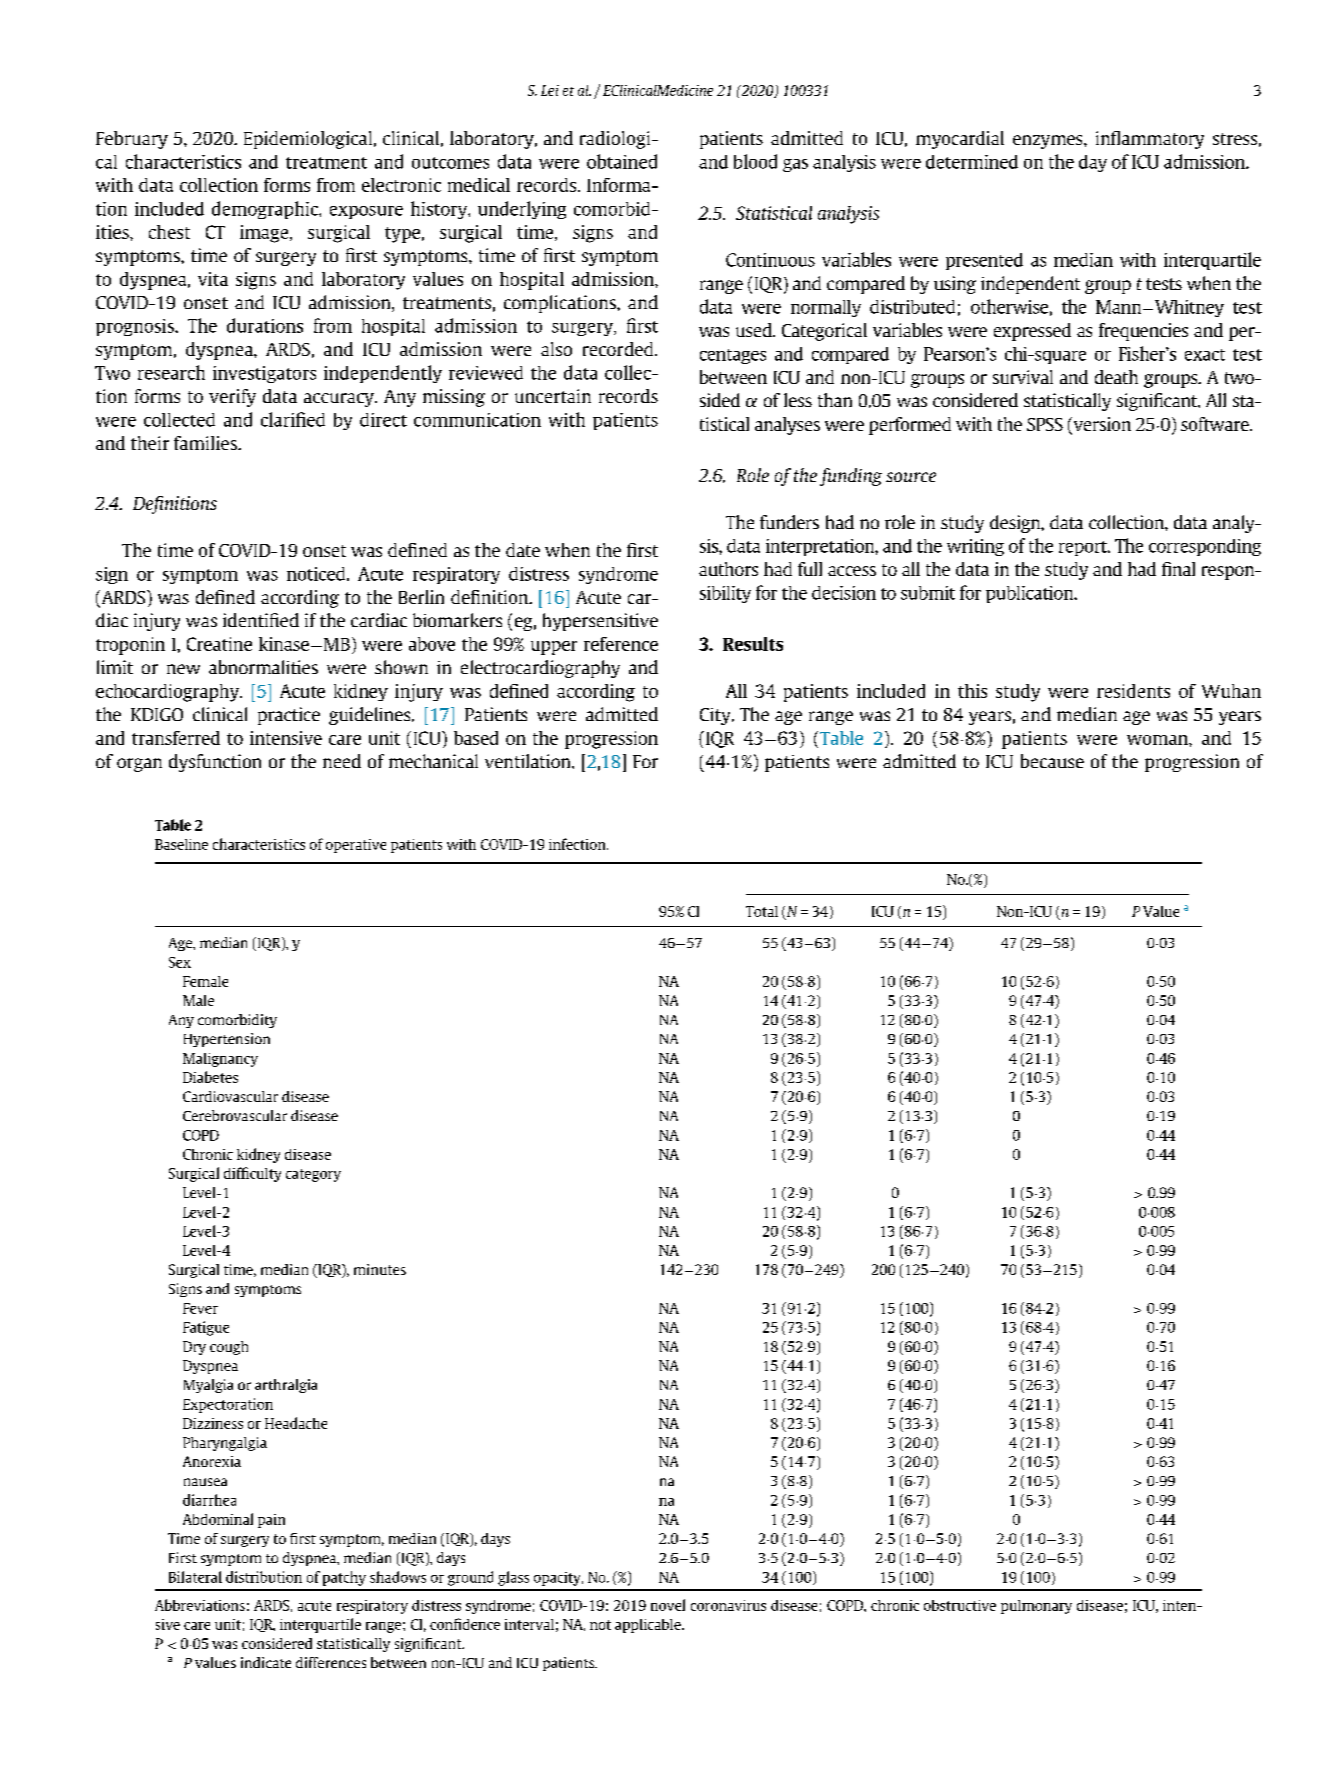 Image resolution: width=1335 pixels, height=1780 pixels. I want to click on enzymes, so click(1049, 142).
